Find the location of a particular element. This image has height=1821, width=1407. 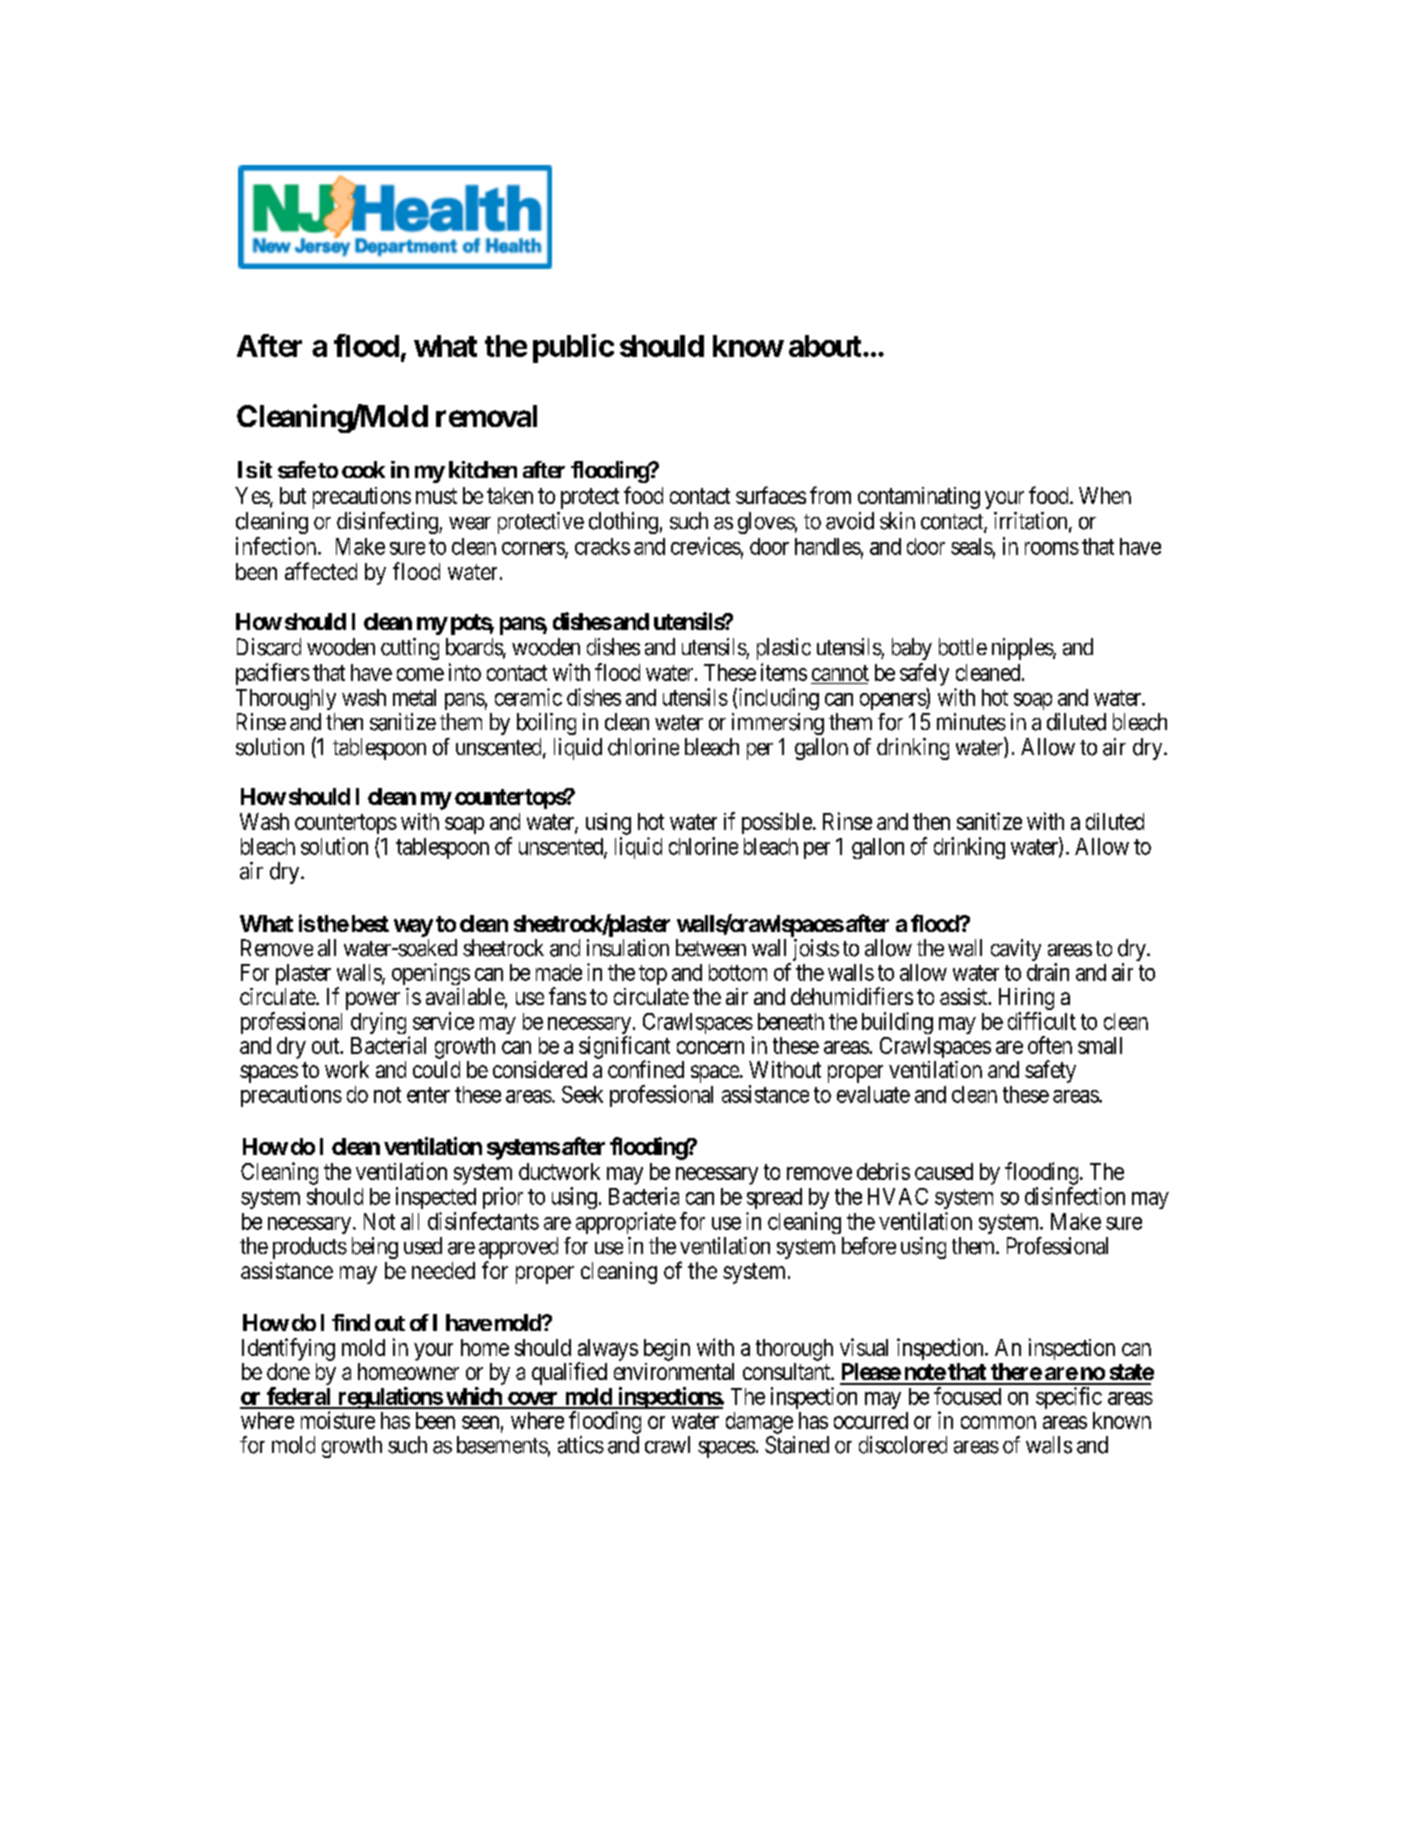

removal is located at coordinates (486, 416).
